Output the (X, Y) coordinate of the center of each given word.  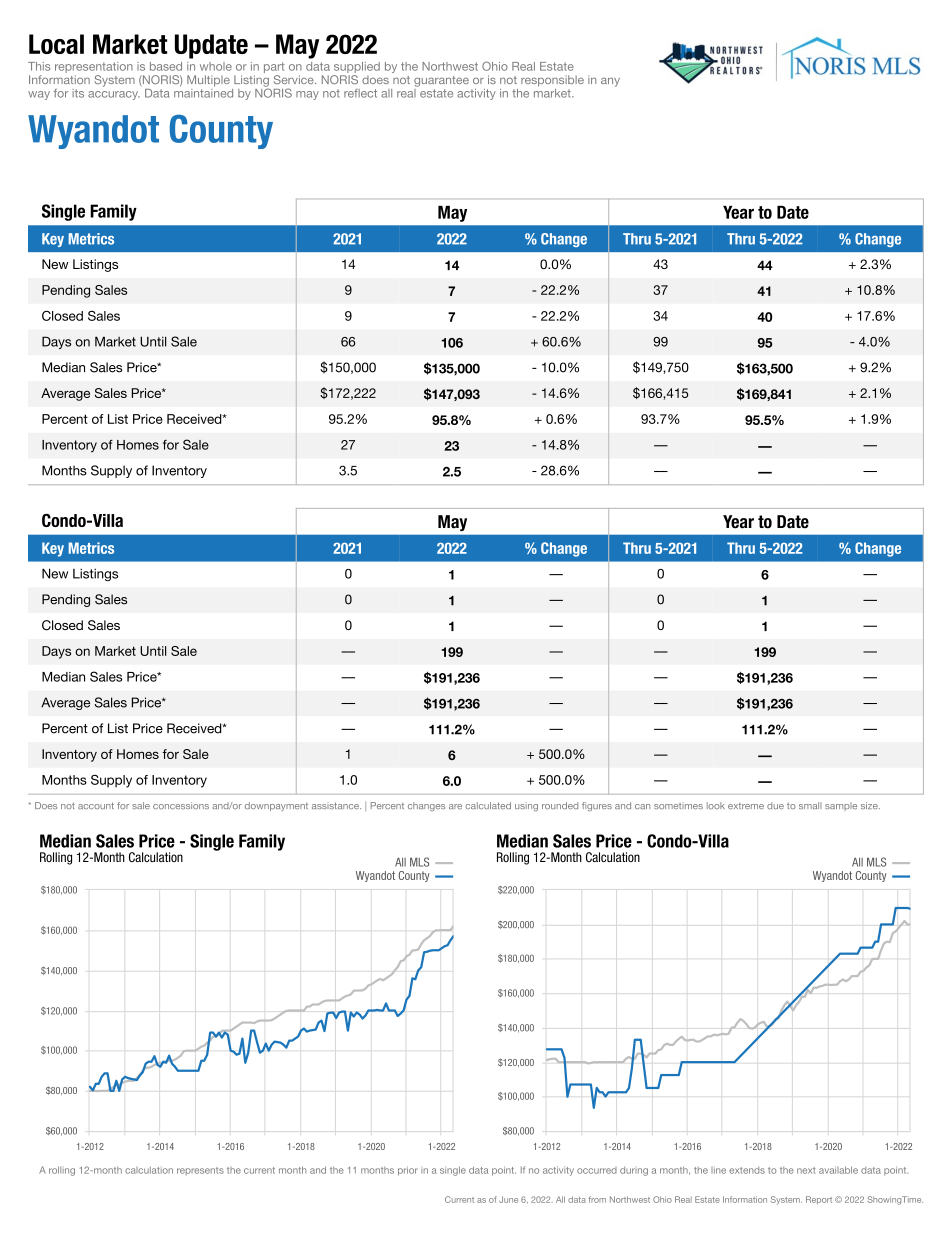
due (775, 805)
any (610, 82)
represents (200, 1171)
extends (747, 1170)
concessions (181, 805)
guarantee (441, 81)
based (166, 66)
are (455, 806)
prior (408, 1171)
